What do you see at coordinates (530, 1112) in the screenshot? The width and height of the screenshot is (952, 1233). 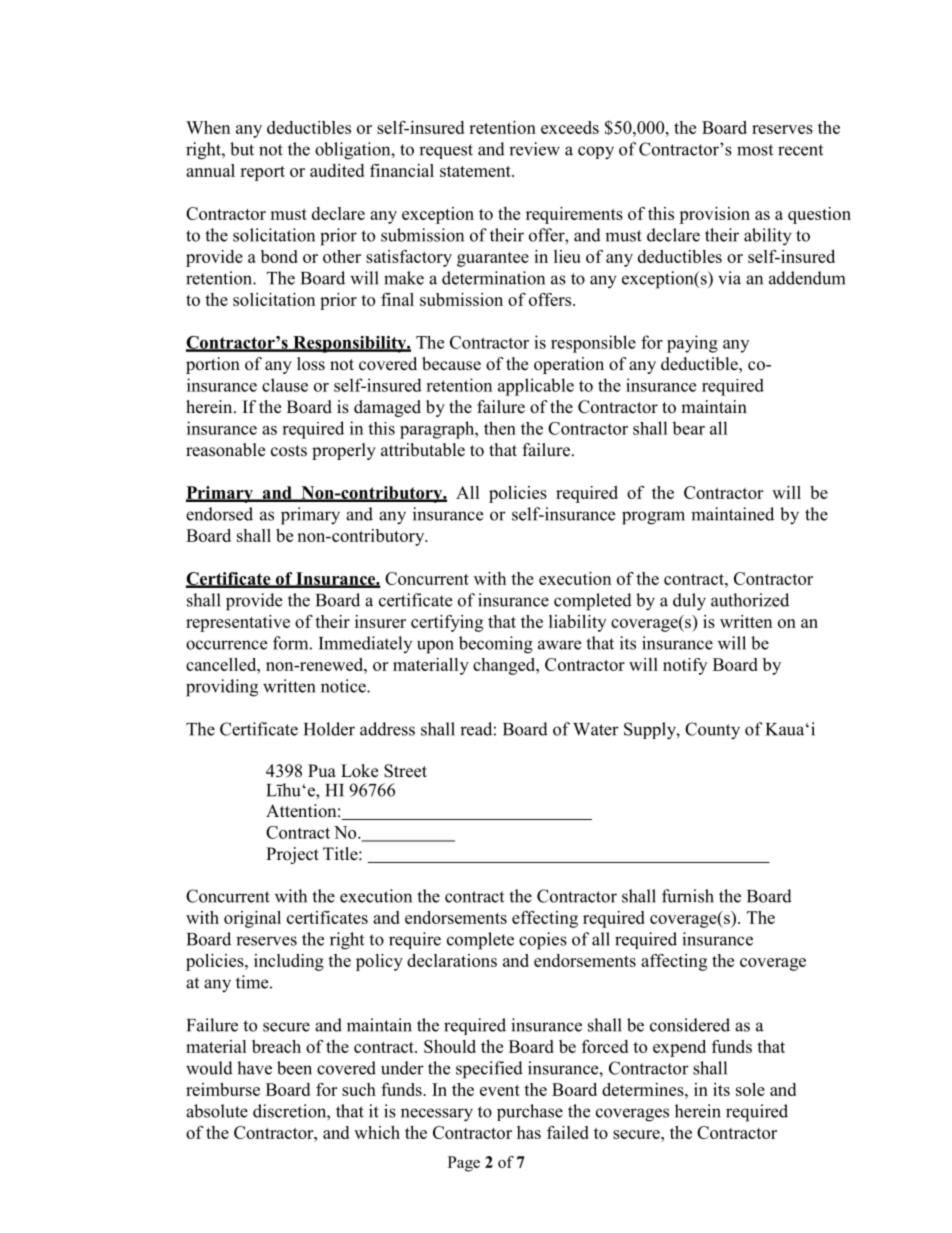 I see `purchase` at bounding box center [530, 1112].
